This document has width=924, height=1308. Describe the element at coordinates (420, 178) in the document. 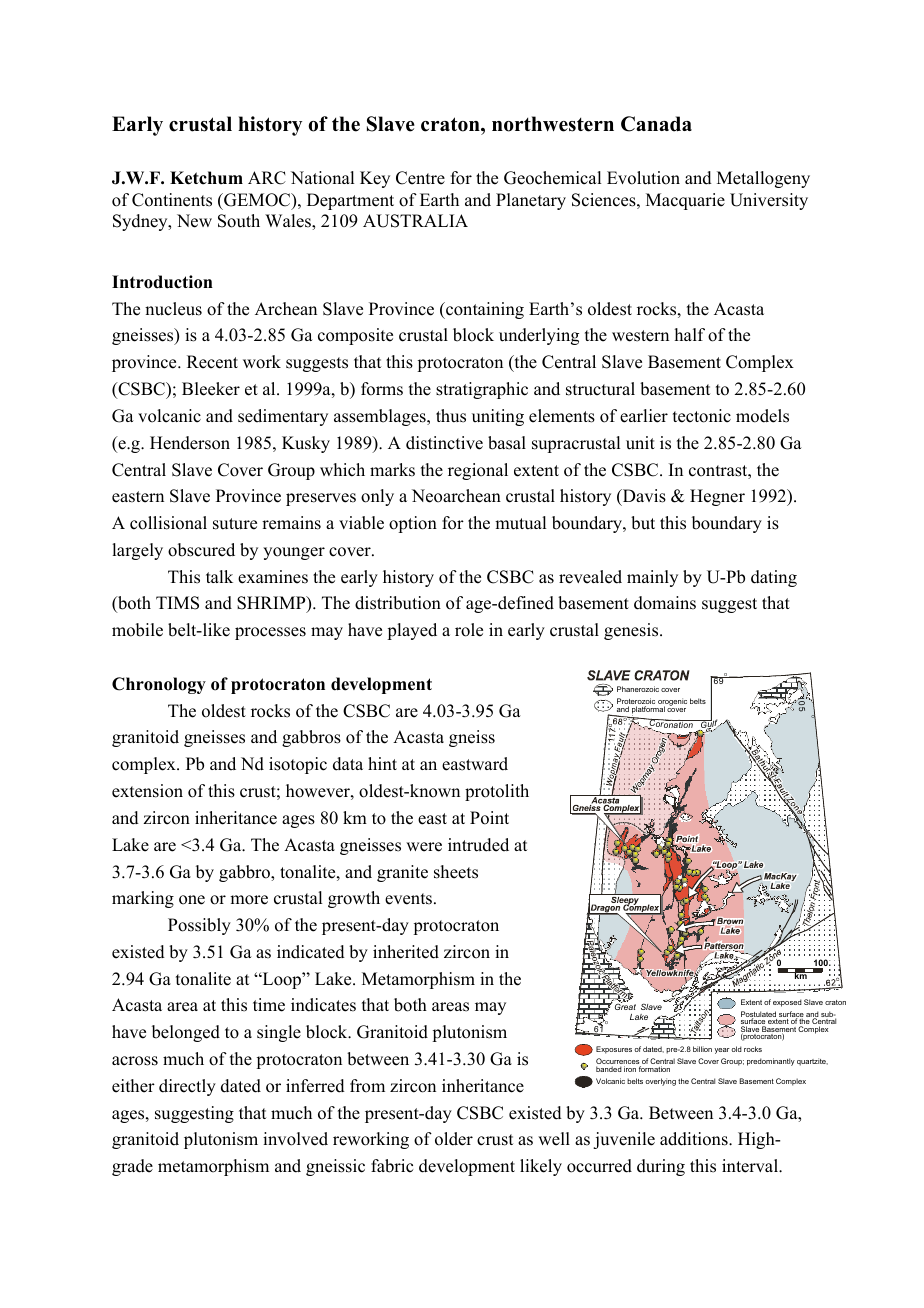

I see `Centre` at that location.
